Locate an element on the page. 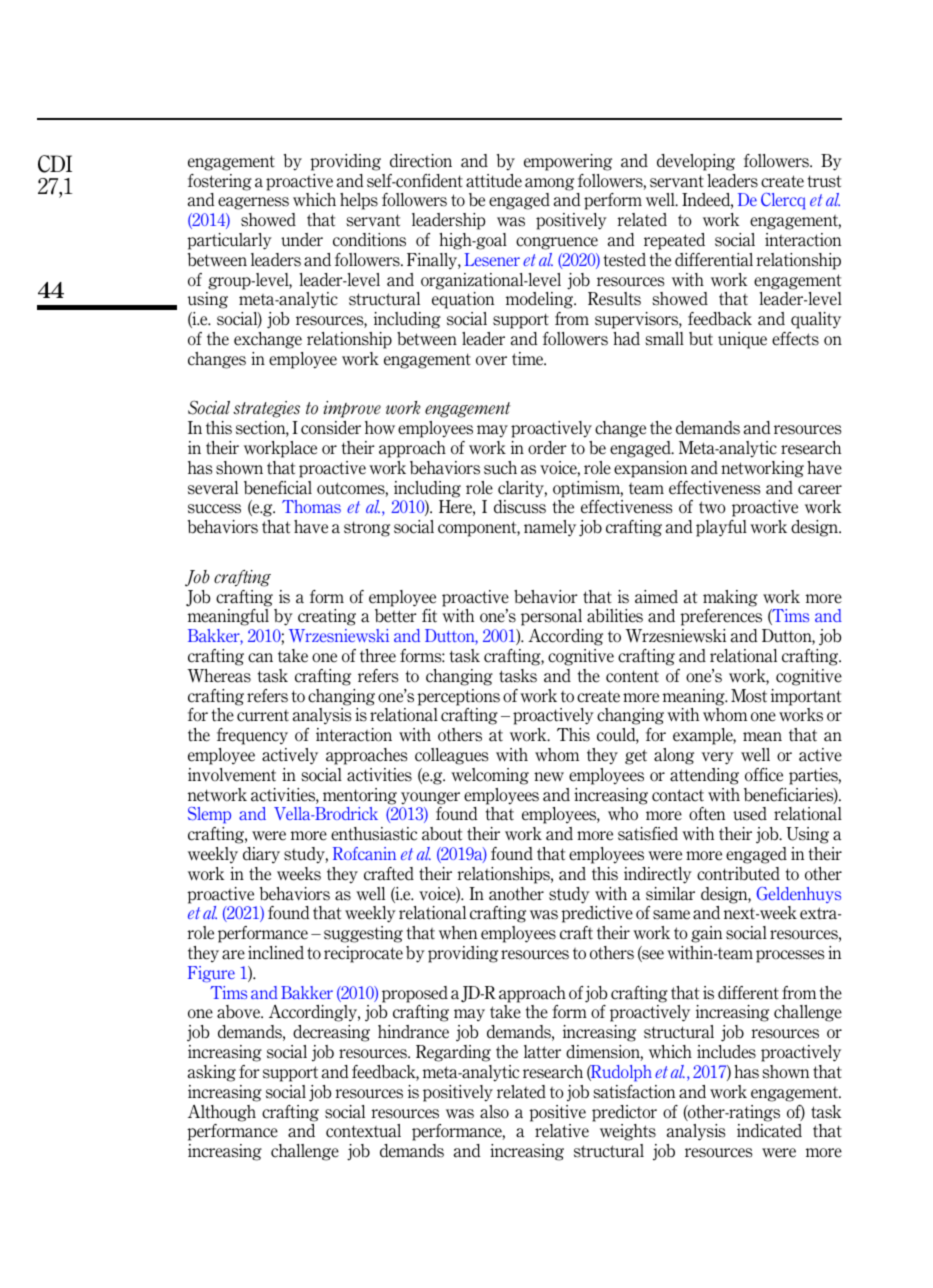 This document has height=1288, width=933. also is located at coordinates (494, 1112).
